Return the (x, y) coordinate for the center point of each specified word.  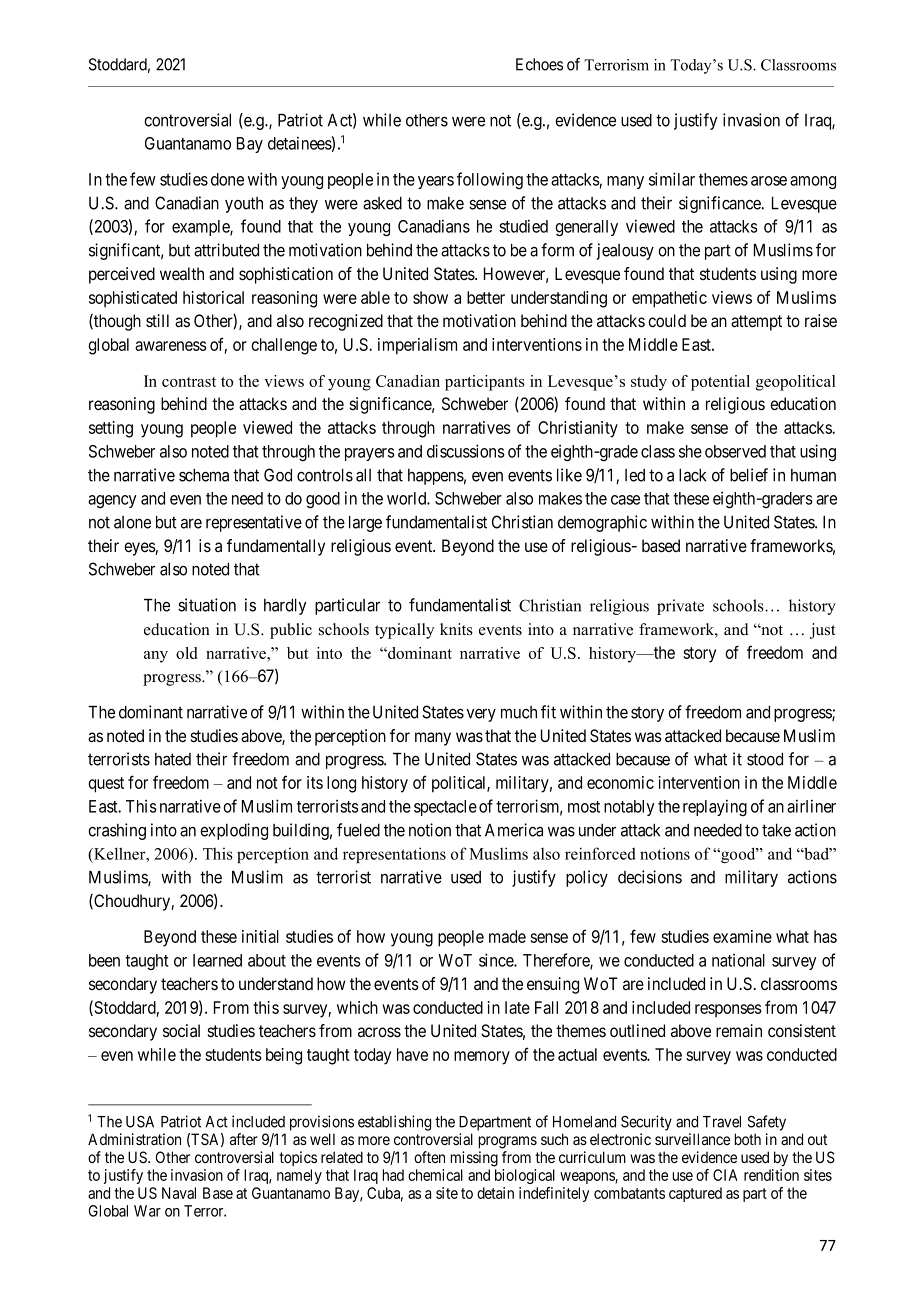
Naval (179, 1193)
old (186, 653)
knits (456, 629)
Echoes (539, 64)
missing (474, 1159)
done (227, 179)
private (680, 607)
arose (769, 181)
